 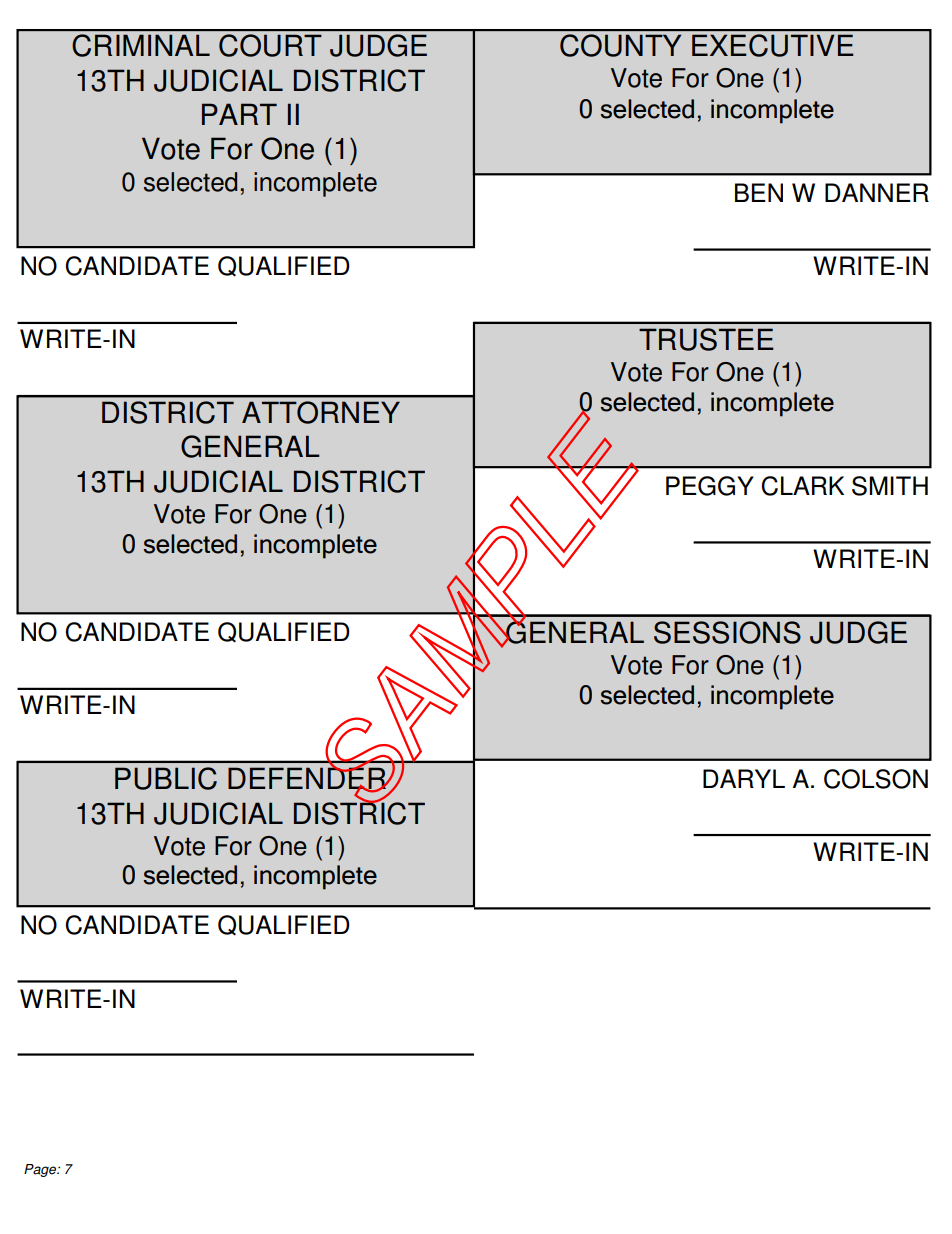 I want to click on DEFENDER, so click(x=308, y=778).
